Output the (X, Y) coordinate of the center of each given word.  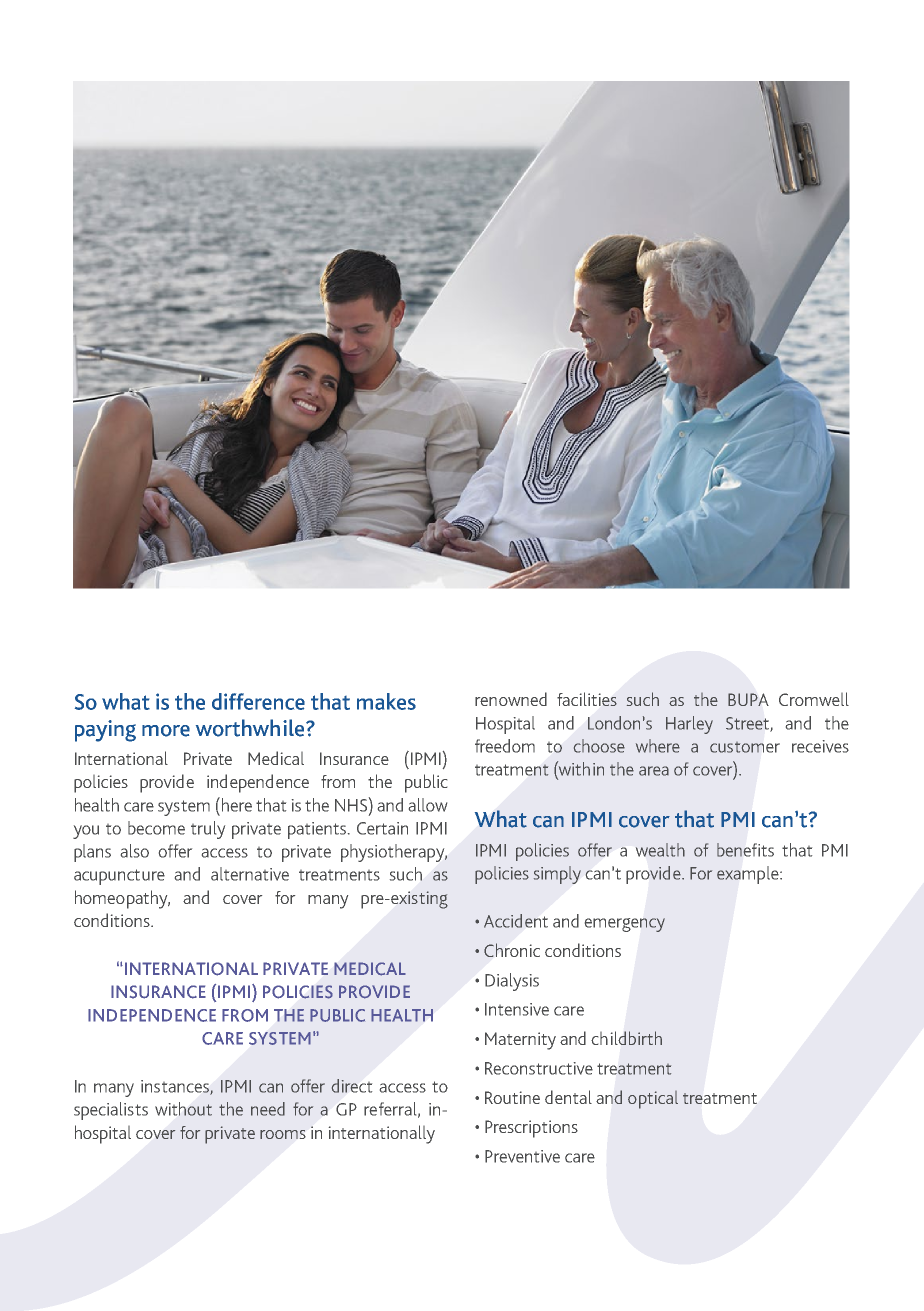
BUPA (748, 699)
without (183, 1109)
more (166, 731)
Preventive (522, 1156)
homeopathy (122, 899)
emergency (625, 925)
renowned (511, 699)
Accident (516, 921)
